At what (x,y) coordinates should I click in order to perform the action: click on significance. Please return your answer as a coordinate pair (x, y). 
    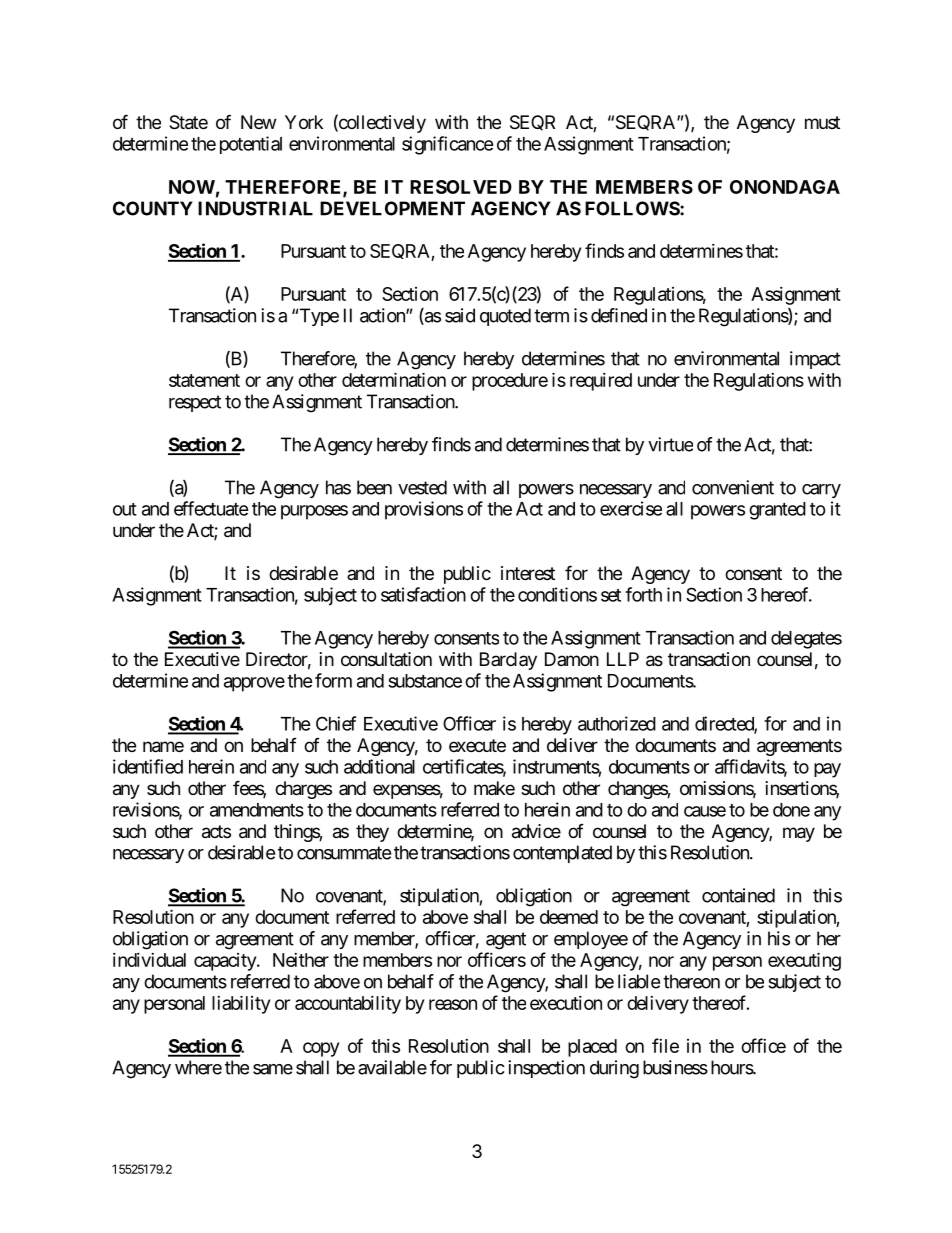
    Looking at the image, I should click on (448, 145).
